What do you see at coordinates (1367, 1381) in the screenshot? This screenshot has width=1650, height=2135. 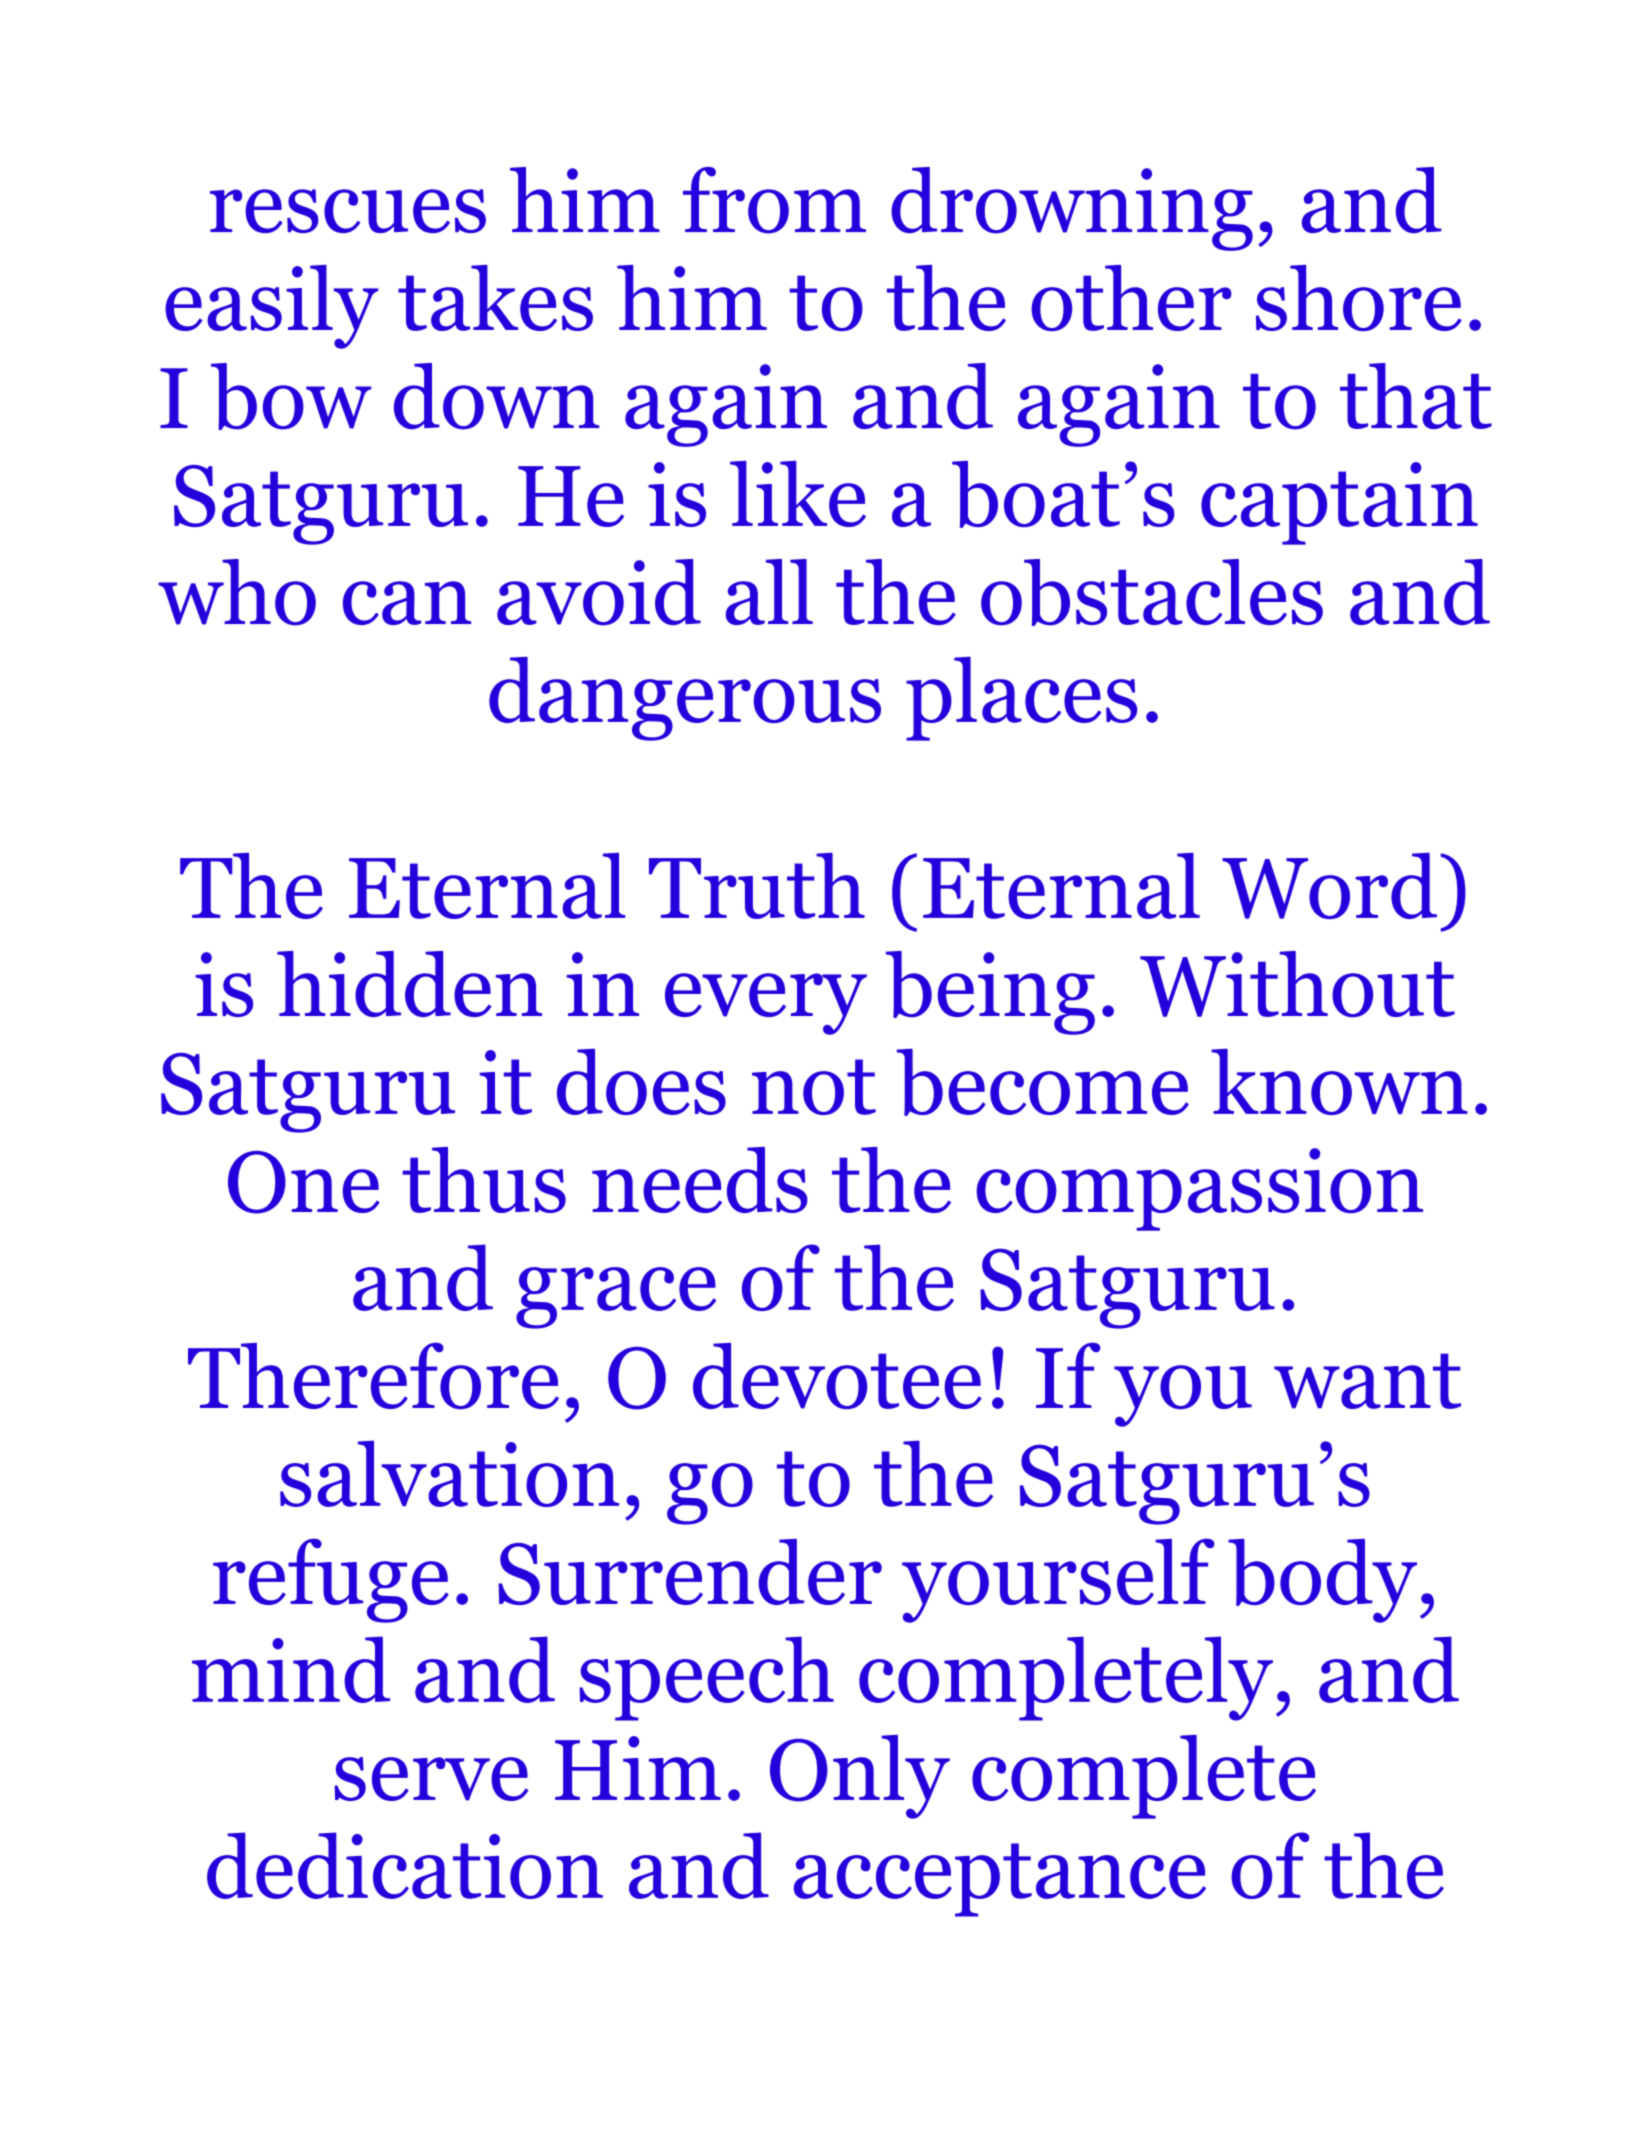 I see `want` at bounding box center [1367, 1381].
